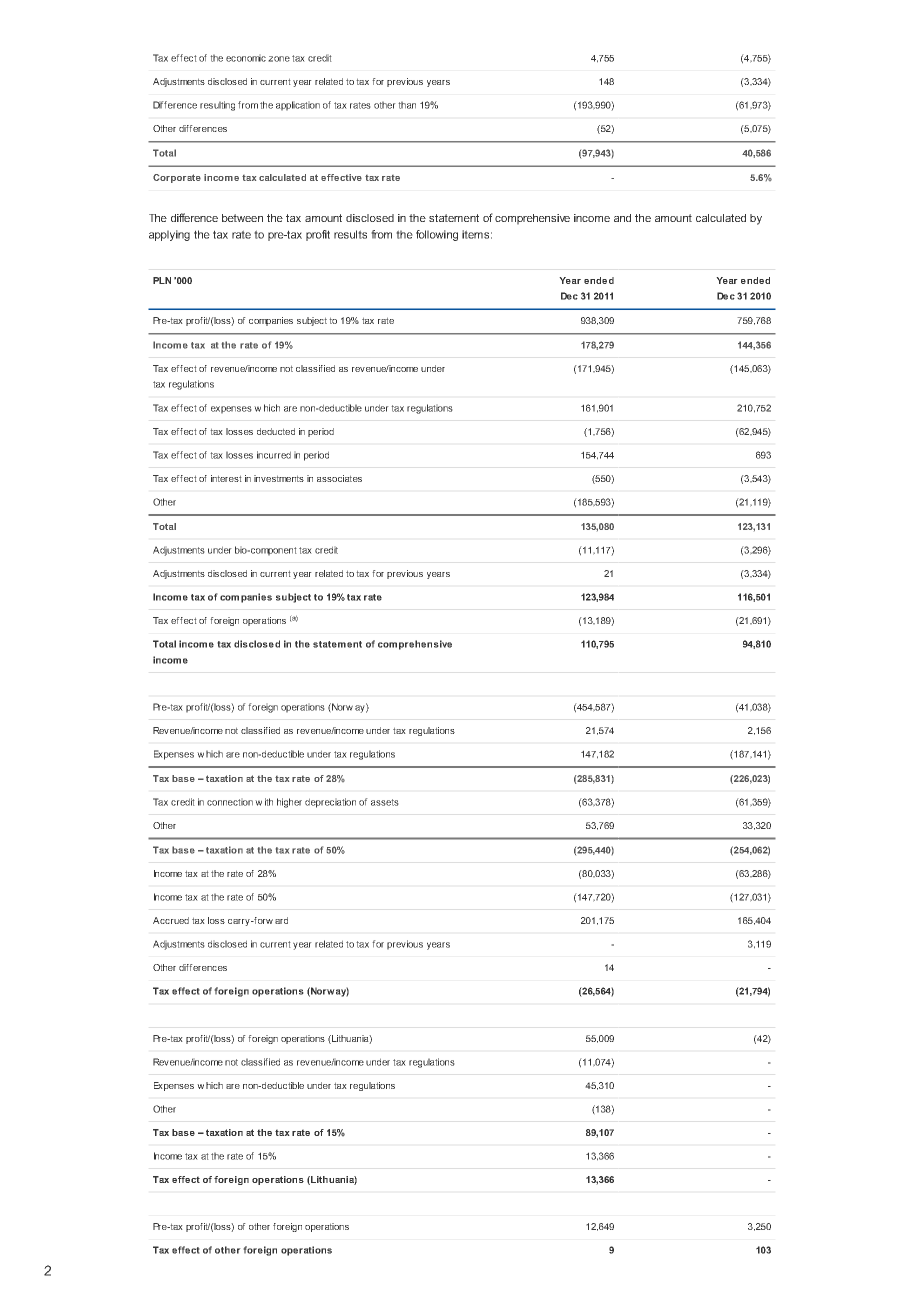 This screenshot has height=1313, width=924. What do you see at coordinates (622, 218) in the screenshot?
I see `and` at bounding box center [622, 218].
